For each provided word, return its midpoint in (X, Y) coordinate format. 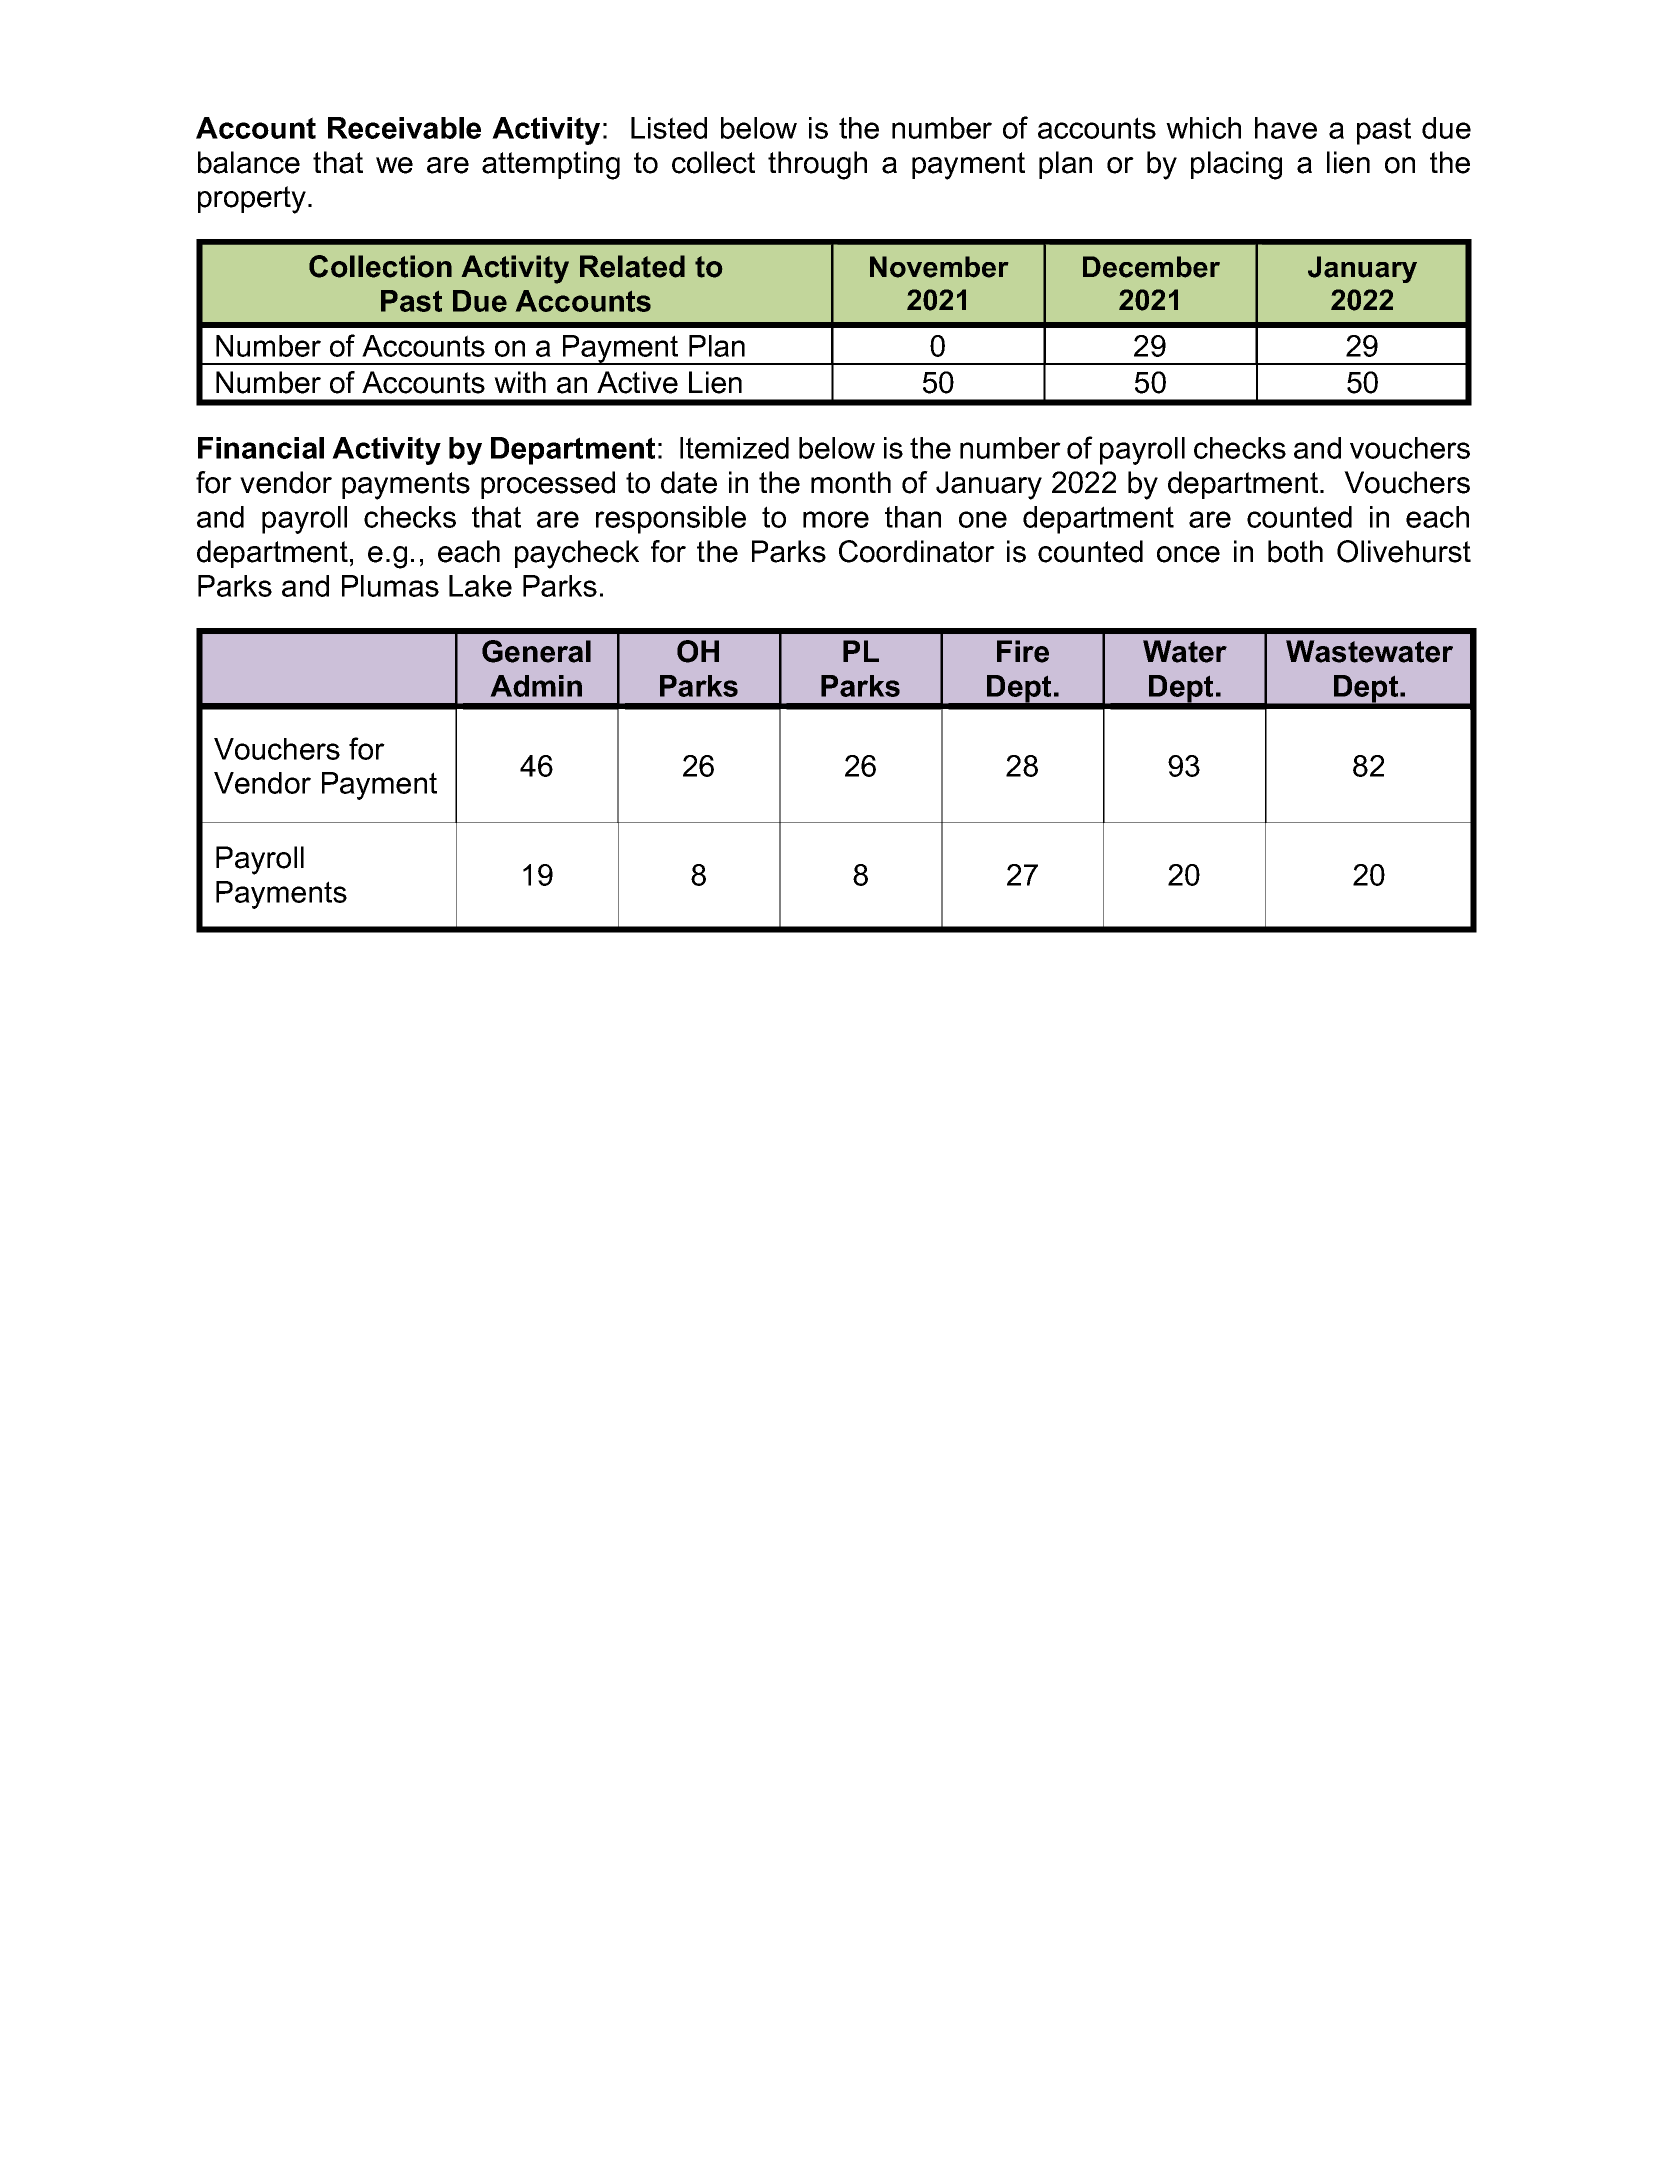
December (1151, 267)
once (1188, 554)
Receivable (404, 128)
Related (632, 266)
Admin (536, 686)
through (817, 165)
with (520, 382)
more (836, 519)
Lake (480, 586)
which (1203, 128)
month (851, 482)
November (939, 267)
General (536, 651)
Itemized (734, 448)
